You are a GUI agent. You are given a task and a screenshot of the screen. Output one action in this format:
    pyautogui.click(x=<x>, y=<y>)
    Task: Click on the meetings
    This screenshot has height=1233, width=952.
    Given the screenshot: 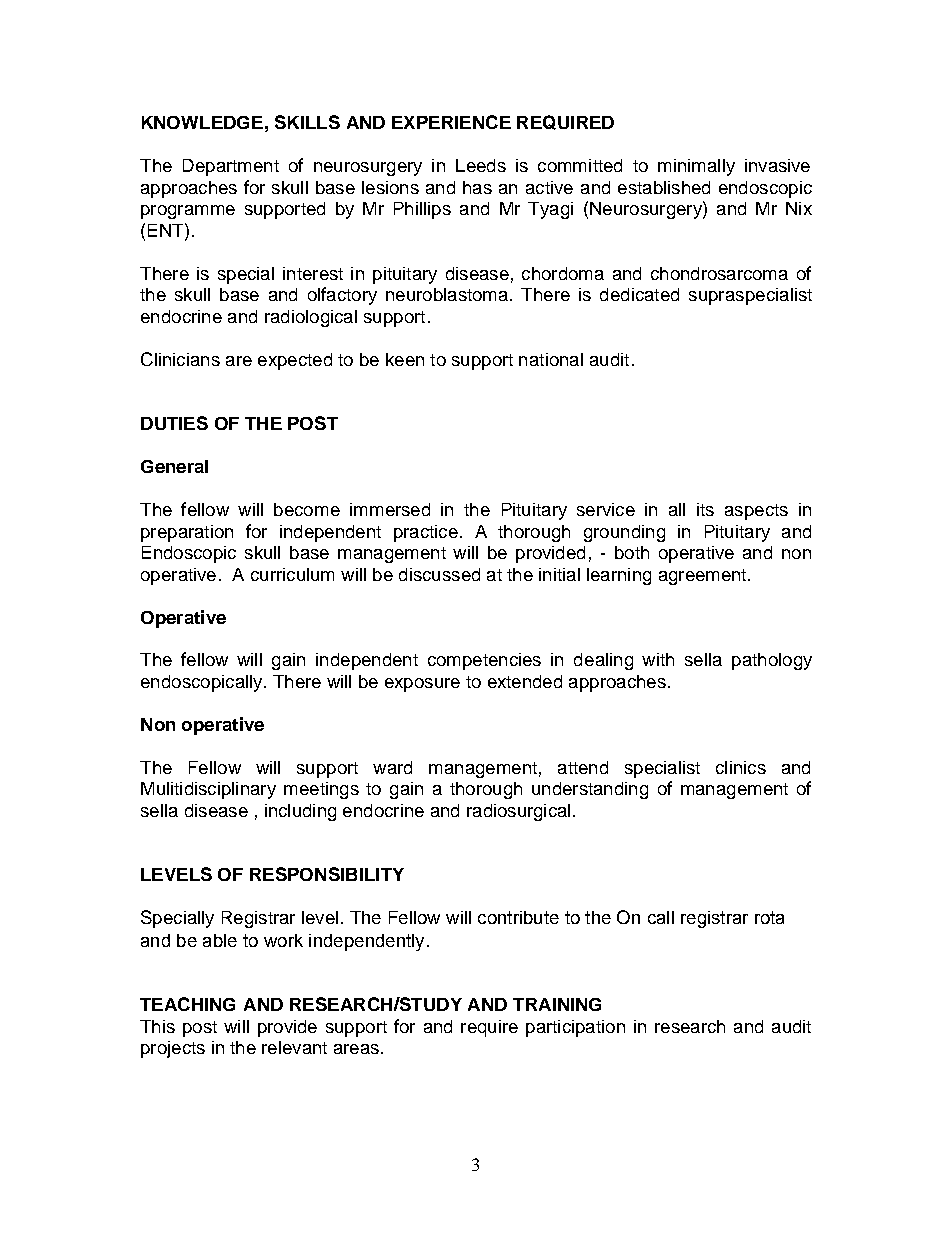 What is the action you would take?
    pyautogui.click(x=321, y=790)
